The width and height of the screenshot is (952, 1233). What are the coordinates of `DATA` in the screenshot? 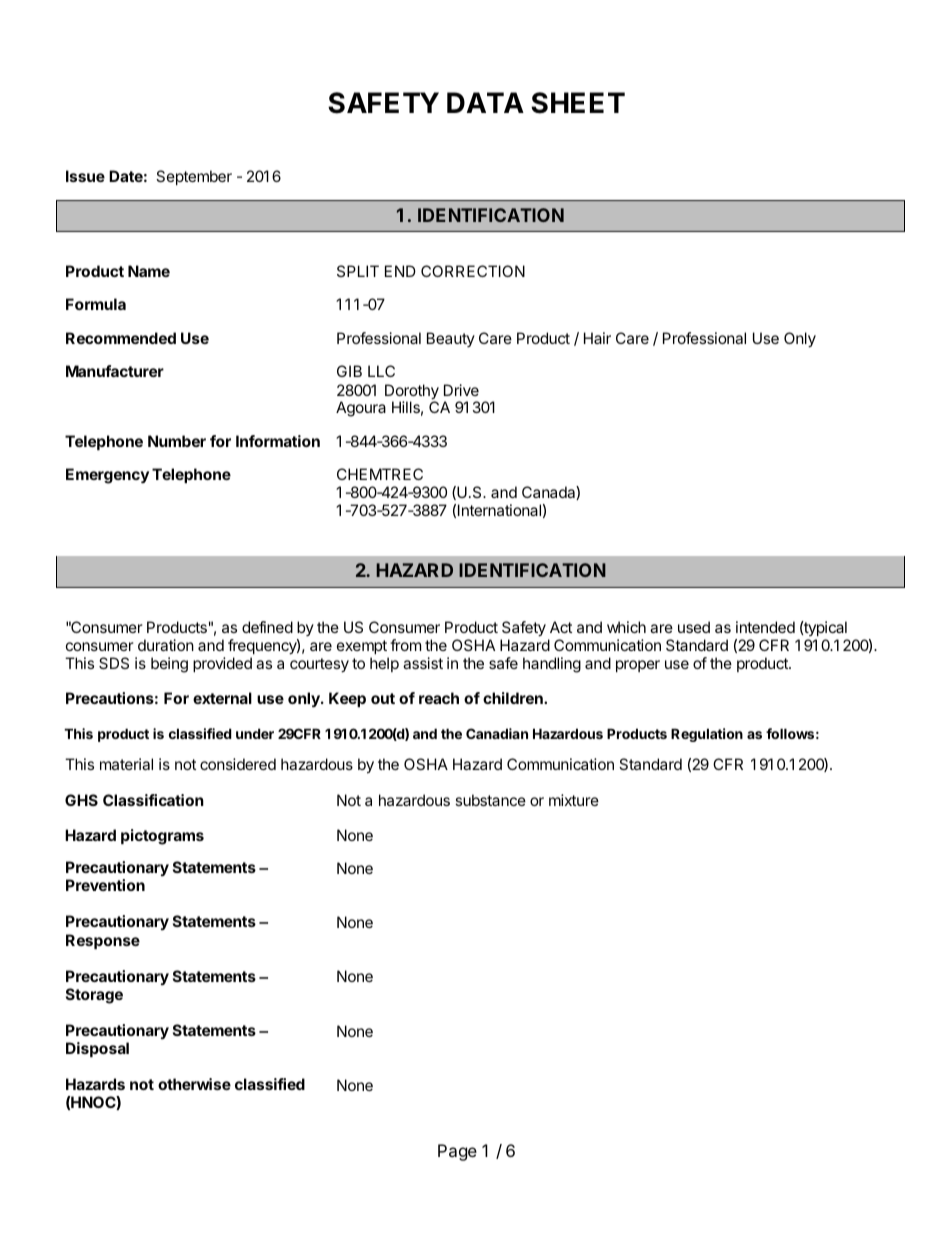 It's located at (485, 102).
